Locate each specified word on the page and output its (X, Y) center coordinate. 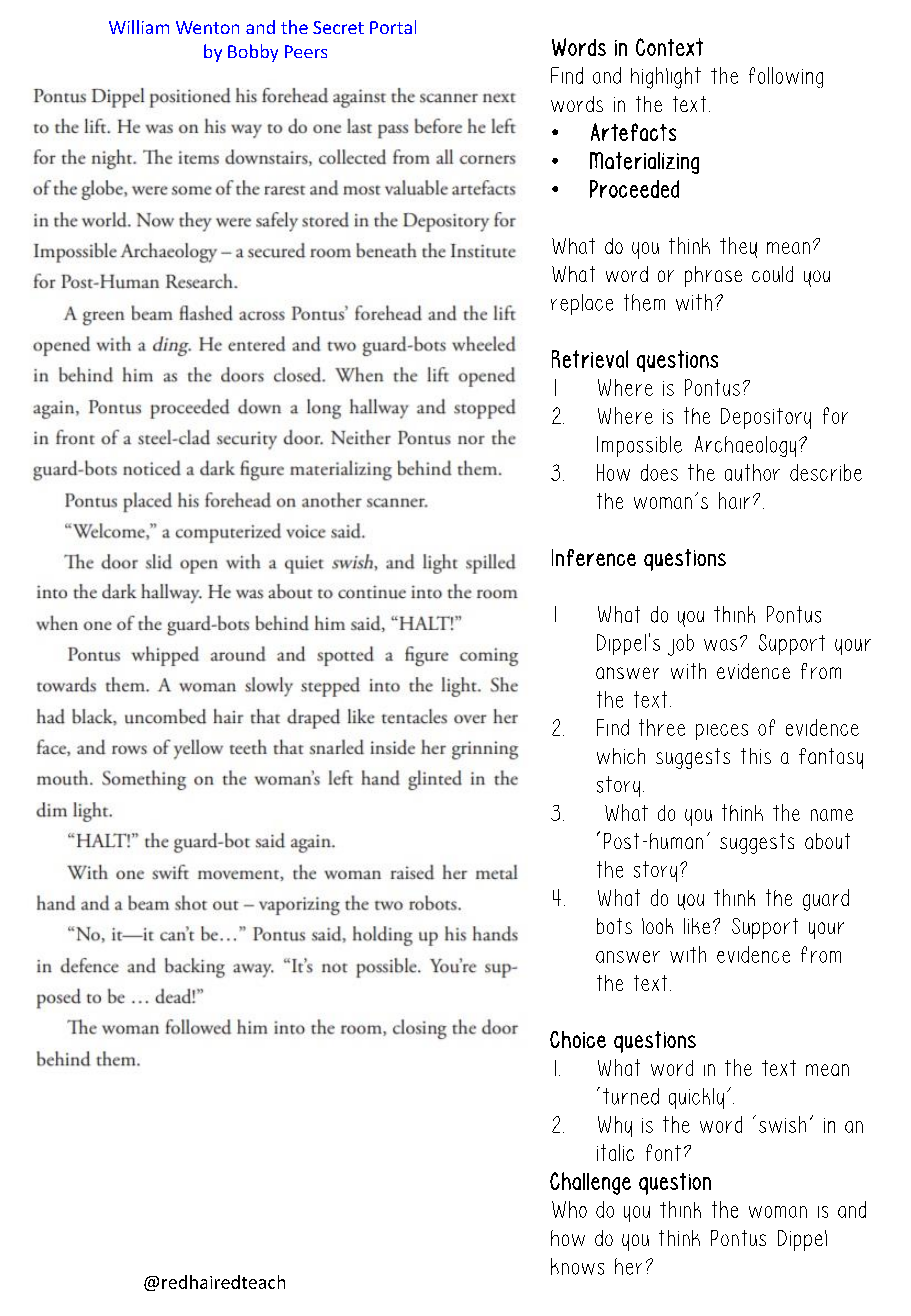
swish (782, 1124)
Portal (393, 27)
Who (569, 1209)
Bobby (253, 53)
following (786, 77)
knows (577, 1266)
